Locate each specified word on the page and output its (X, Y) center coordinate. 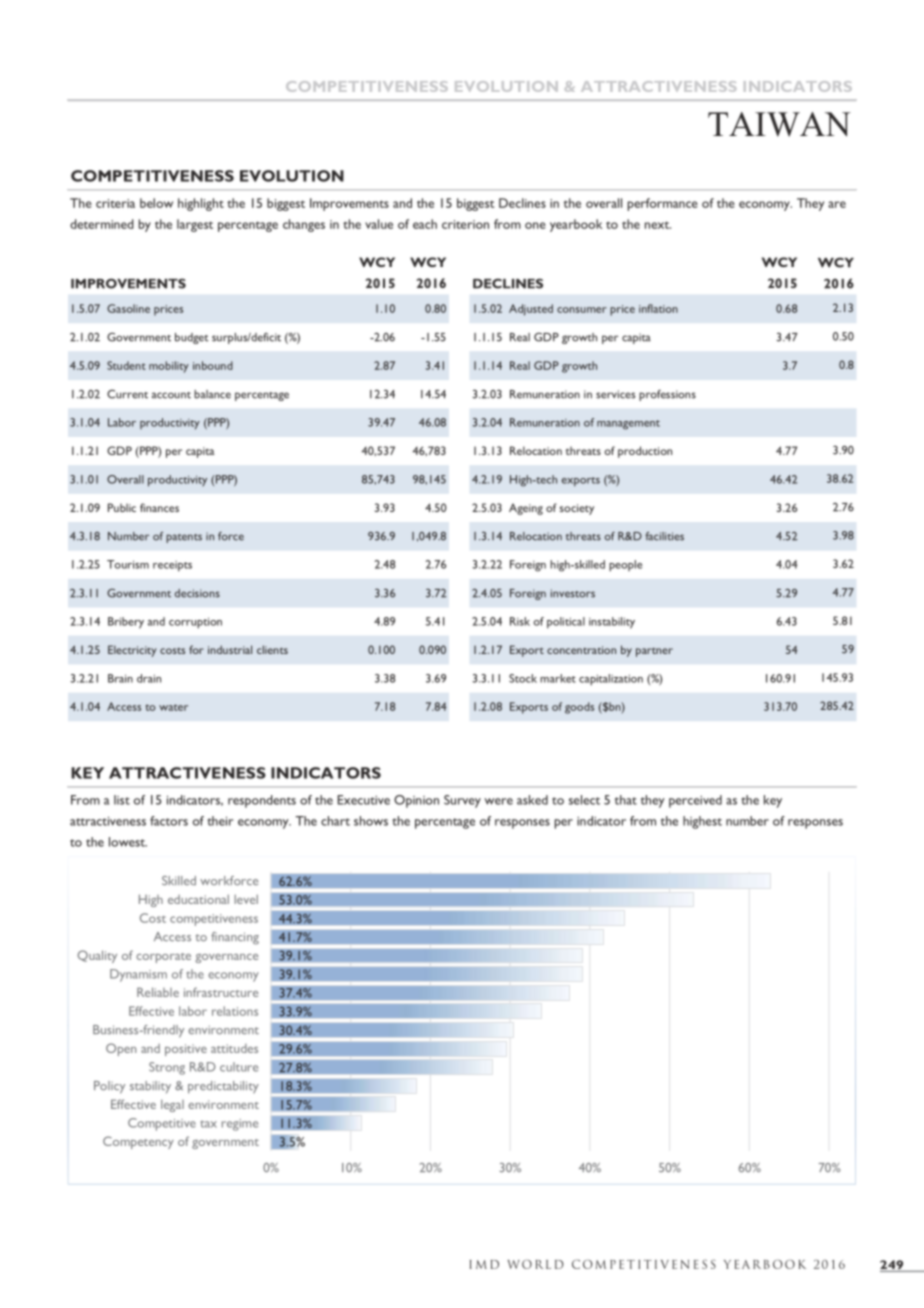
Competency (138, 1142)
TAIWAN (779, 124)
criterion (465, 224)
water (173, 707)
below (156, 203)
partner (654, 652)
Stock (523, 678)
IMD (484, 1264)
